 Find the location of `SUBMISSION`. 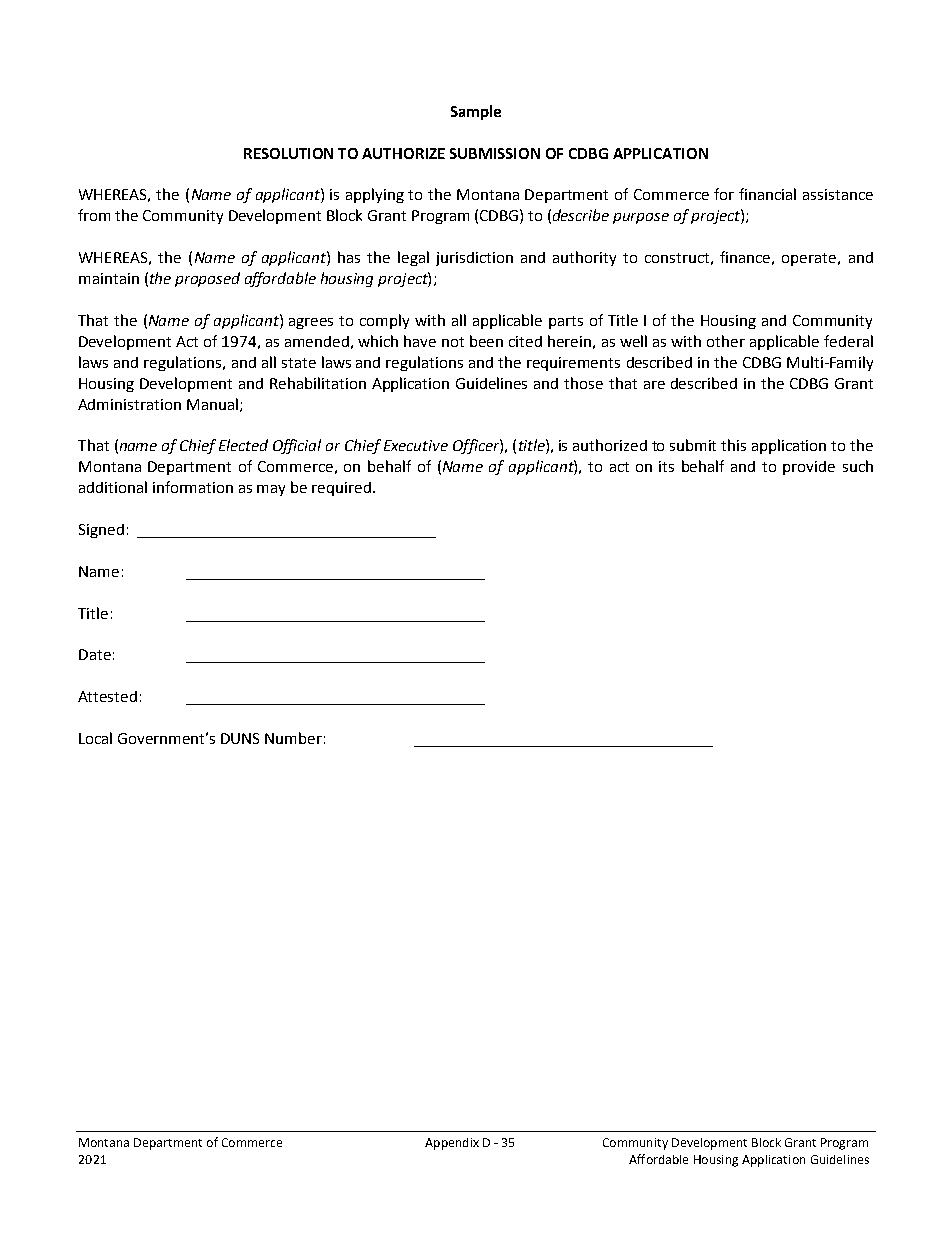

SUBMISSION is located at coordinates (495, 153).
